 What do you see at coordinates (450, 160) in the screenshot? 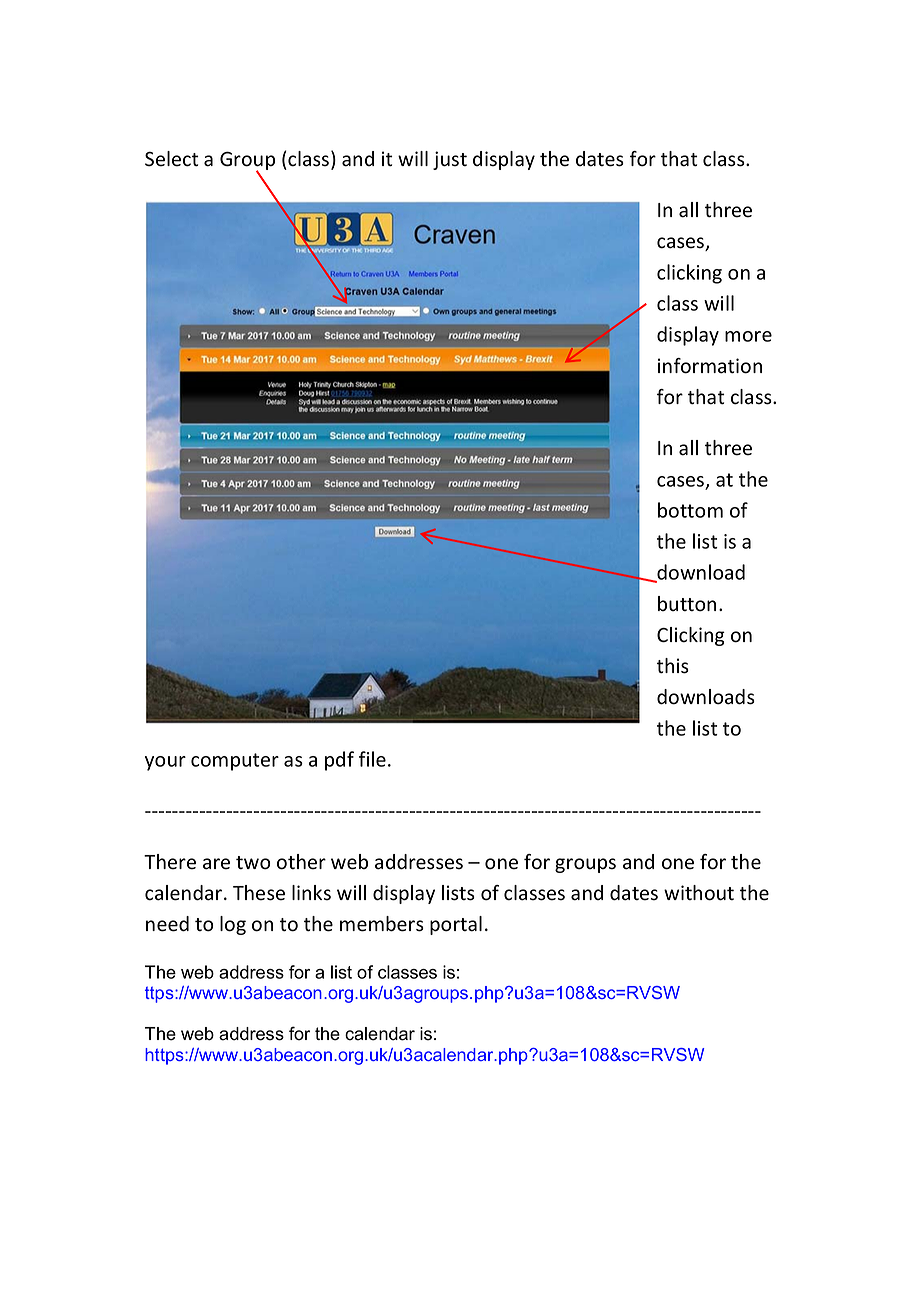
I see `just` at bounding box center [450, 160].
